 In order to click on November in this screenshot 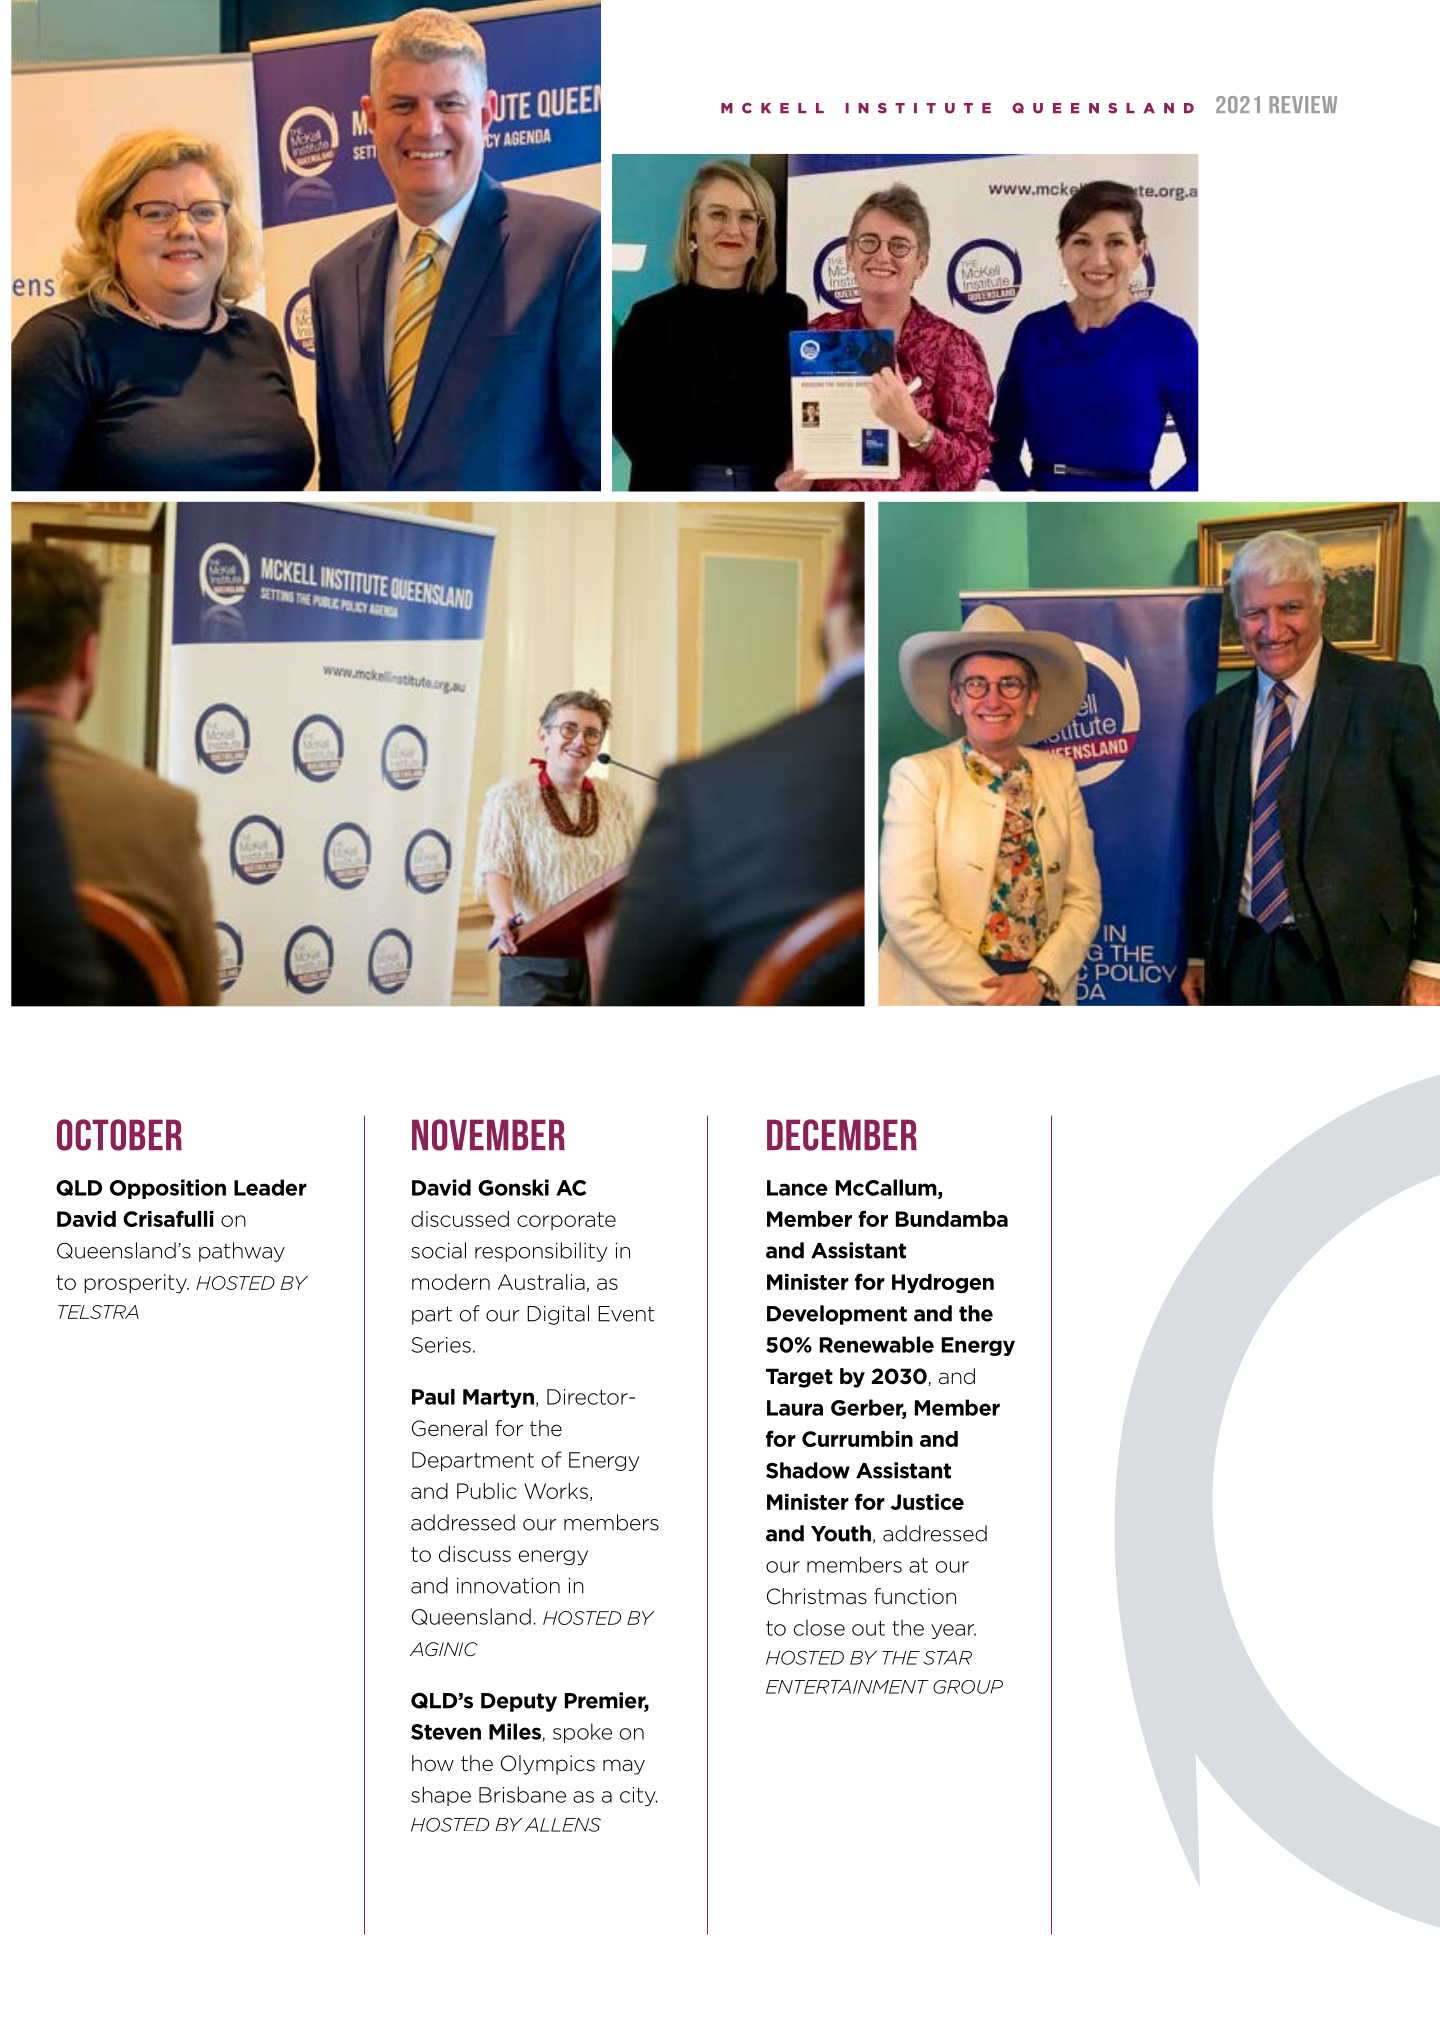, I will do `click(488, 1135)`.
